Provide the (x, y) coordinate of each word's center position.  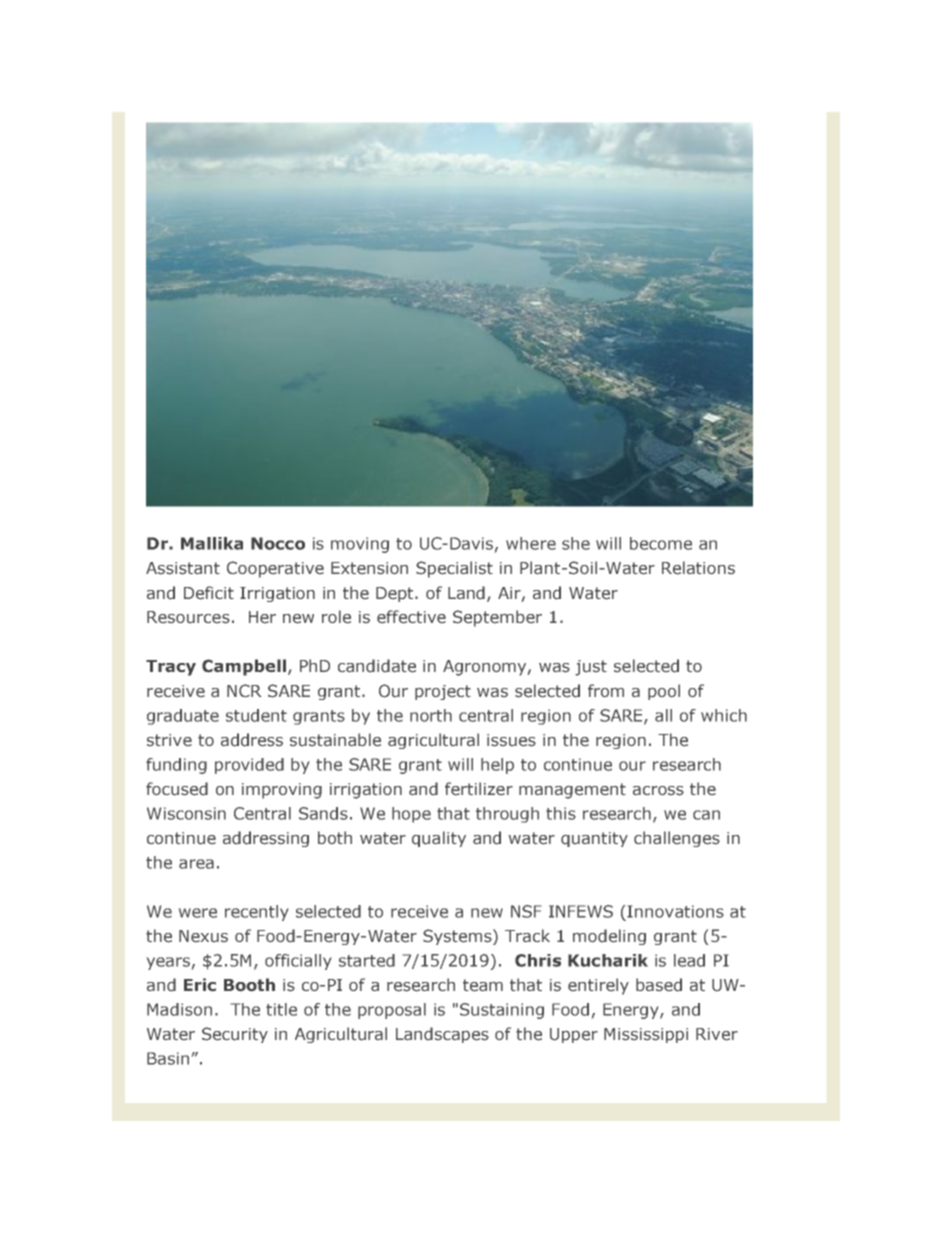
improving (282, 791)
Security (235, 1035)
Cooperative (275, 569)
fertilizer (479, 788)
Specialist (454, 569)
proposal (392, 1011)
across (658, 791)
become (661, 543)
